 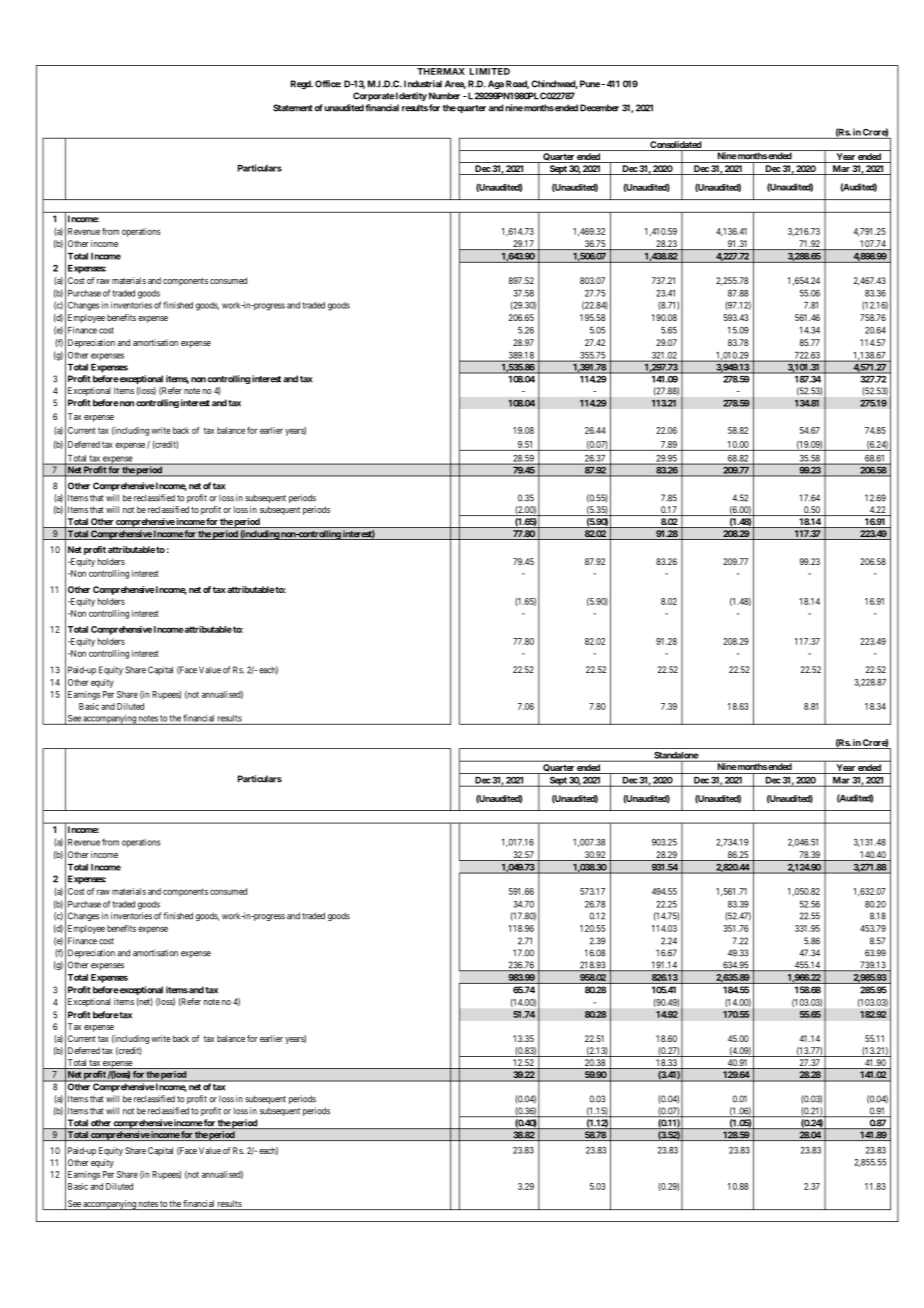 What do you see at coordinates (374, 96) in the screenshot?
I see `Corporate` at bounding box center [374, 96].
